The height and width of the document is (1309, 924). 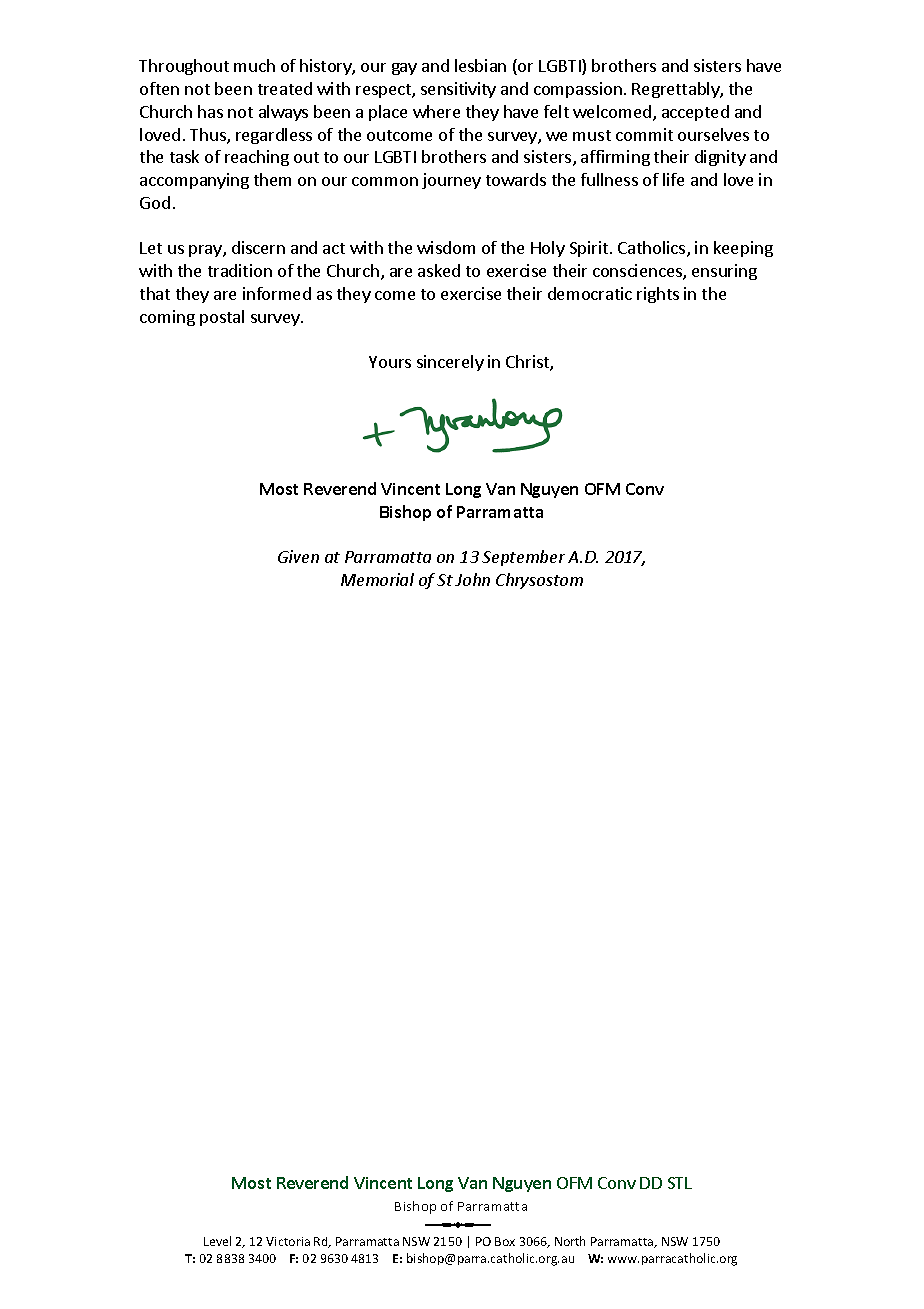 I want to click on Victoria, so click(x=288, y=1241).
